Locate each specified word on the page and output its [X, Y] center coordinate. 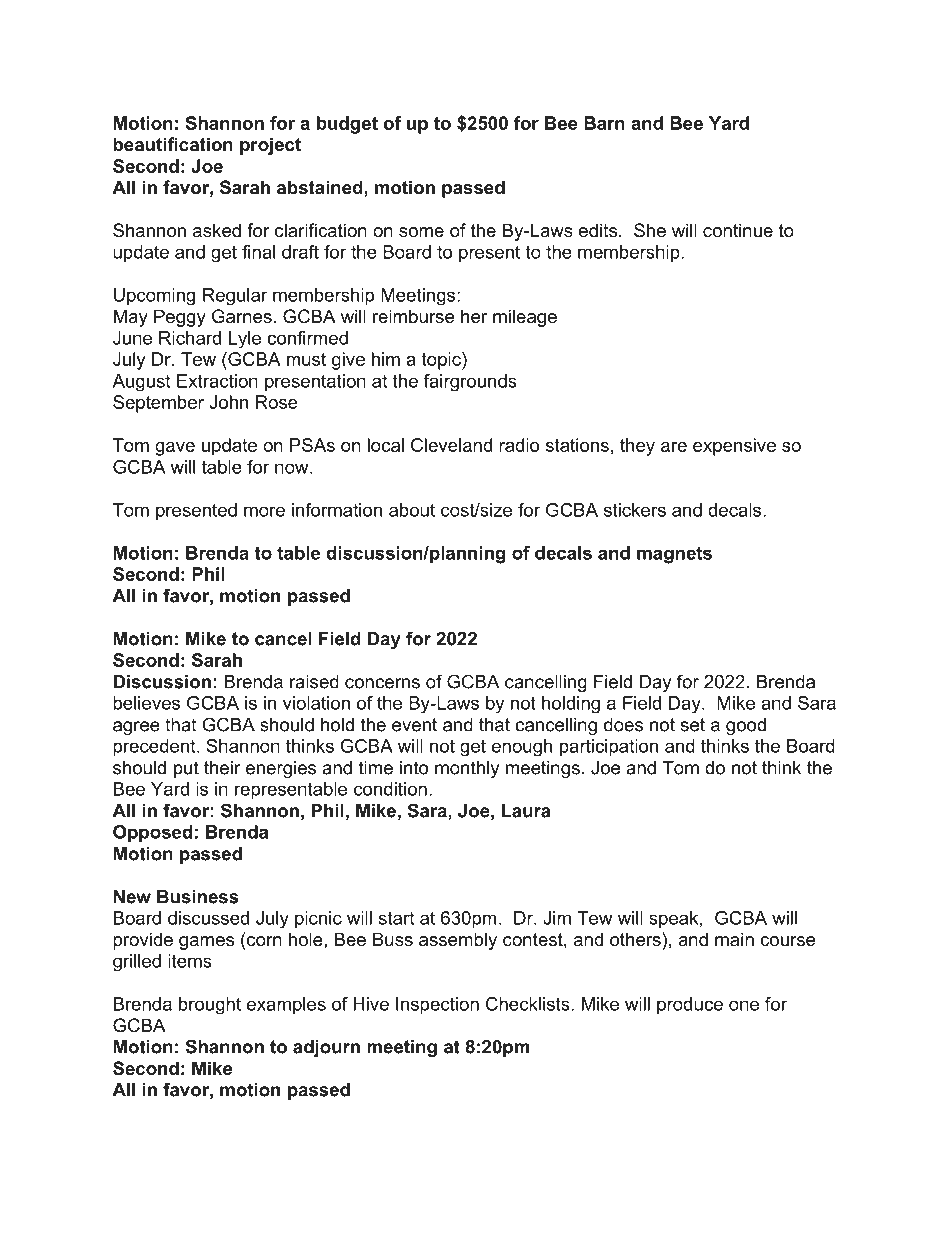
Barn [604, 123]
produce [690, 1006]
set [692, 725]
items [190, 961]
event [414, 725]
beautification [173, 144]
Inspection [437, 1006]
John [228, 402]
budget [347, 125]
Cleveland [451, 445]
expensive [734, 447]
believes [146, 703]
